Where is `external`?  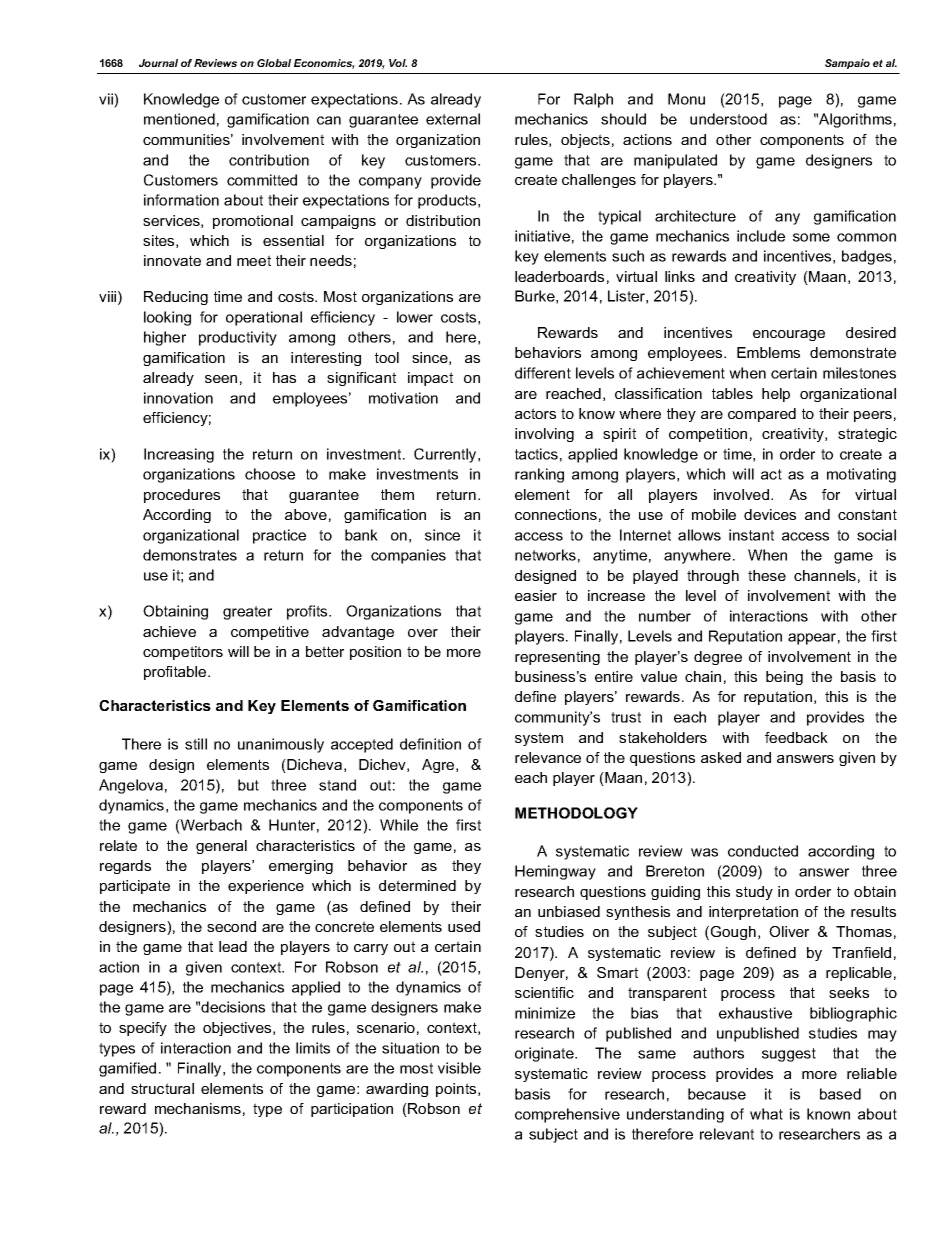
external is located at coordinates (453, 119).
